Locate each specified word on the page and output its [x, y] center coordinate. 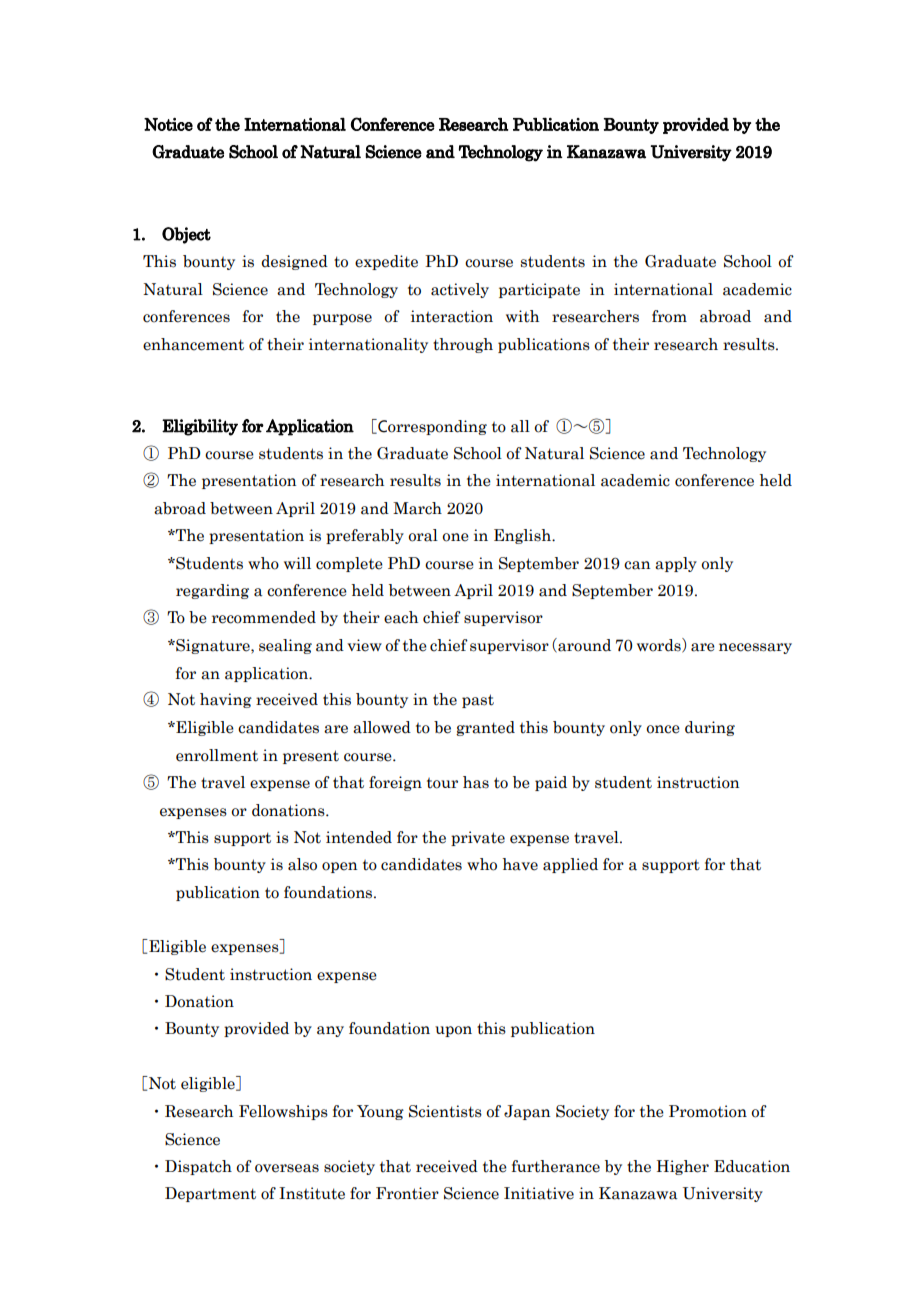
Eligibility [200, 427]
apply [676, 564]
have [520, 864]
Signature [213, 646]
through [463, 345]
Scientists [445, 1111]
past [478, 701]
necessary [755, 648]
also [302, 864]
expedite [386, 262]
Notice [168, 124]
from [669, 316]
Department [210, 1194]
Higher [683, 1167]
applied [570, 865]
